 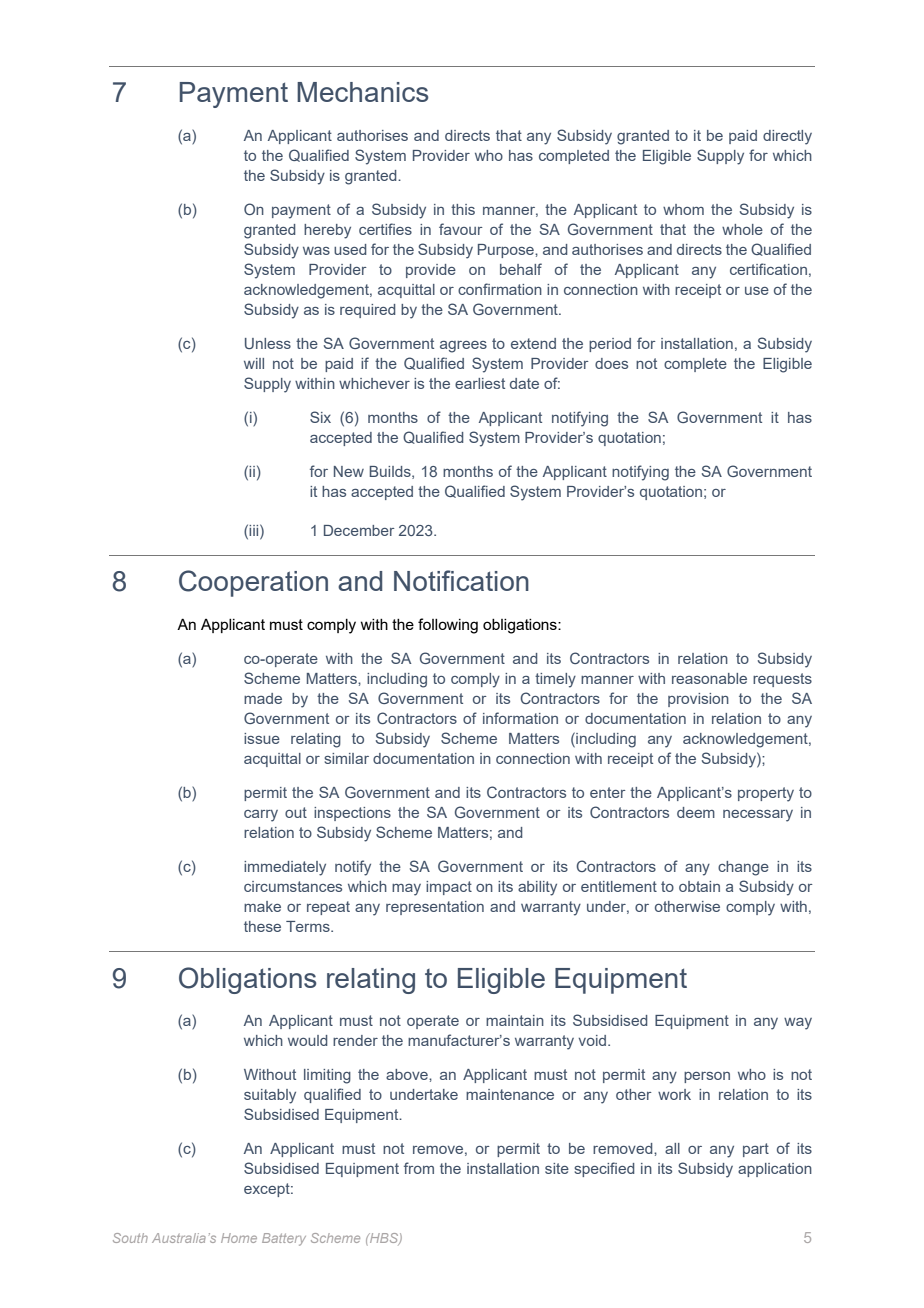 I want to click on Home, so click(x=239, y=1238).
